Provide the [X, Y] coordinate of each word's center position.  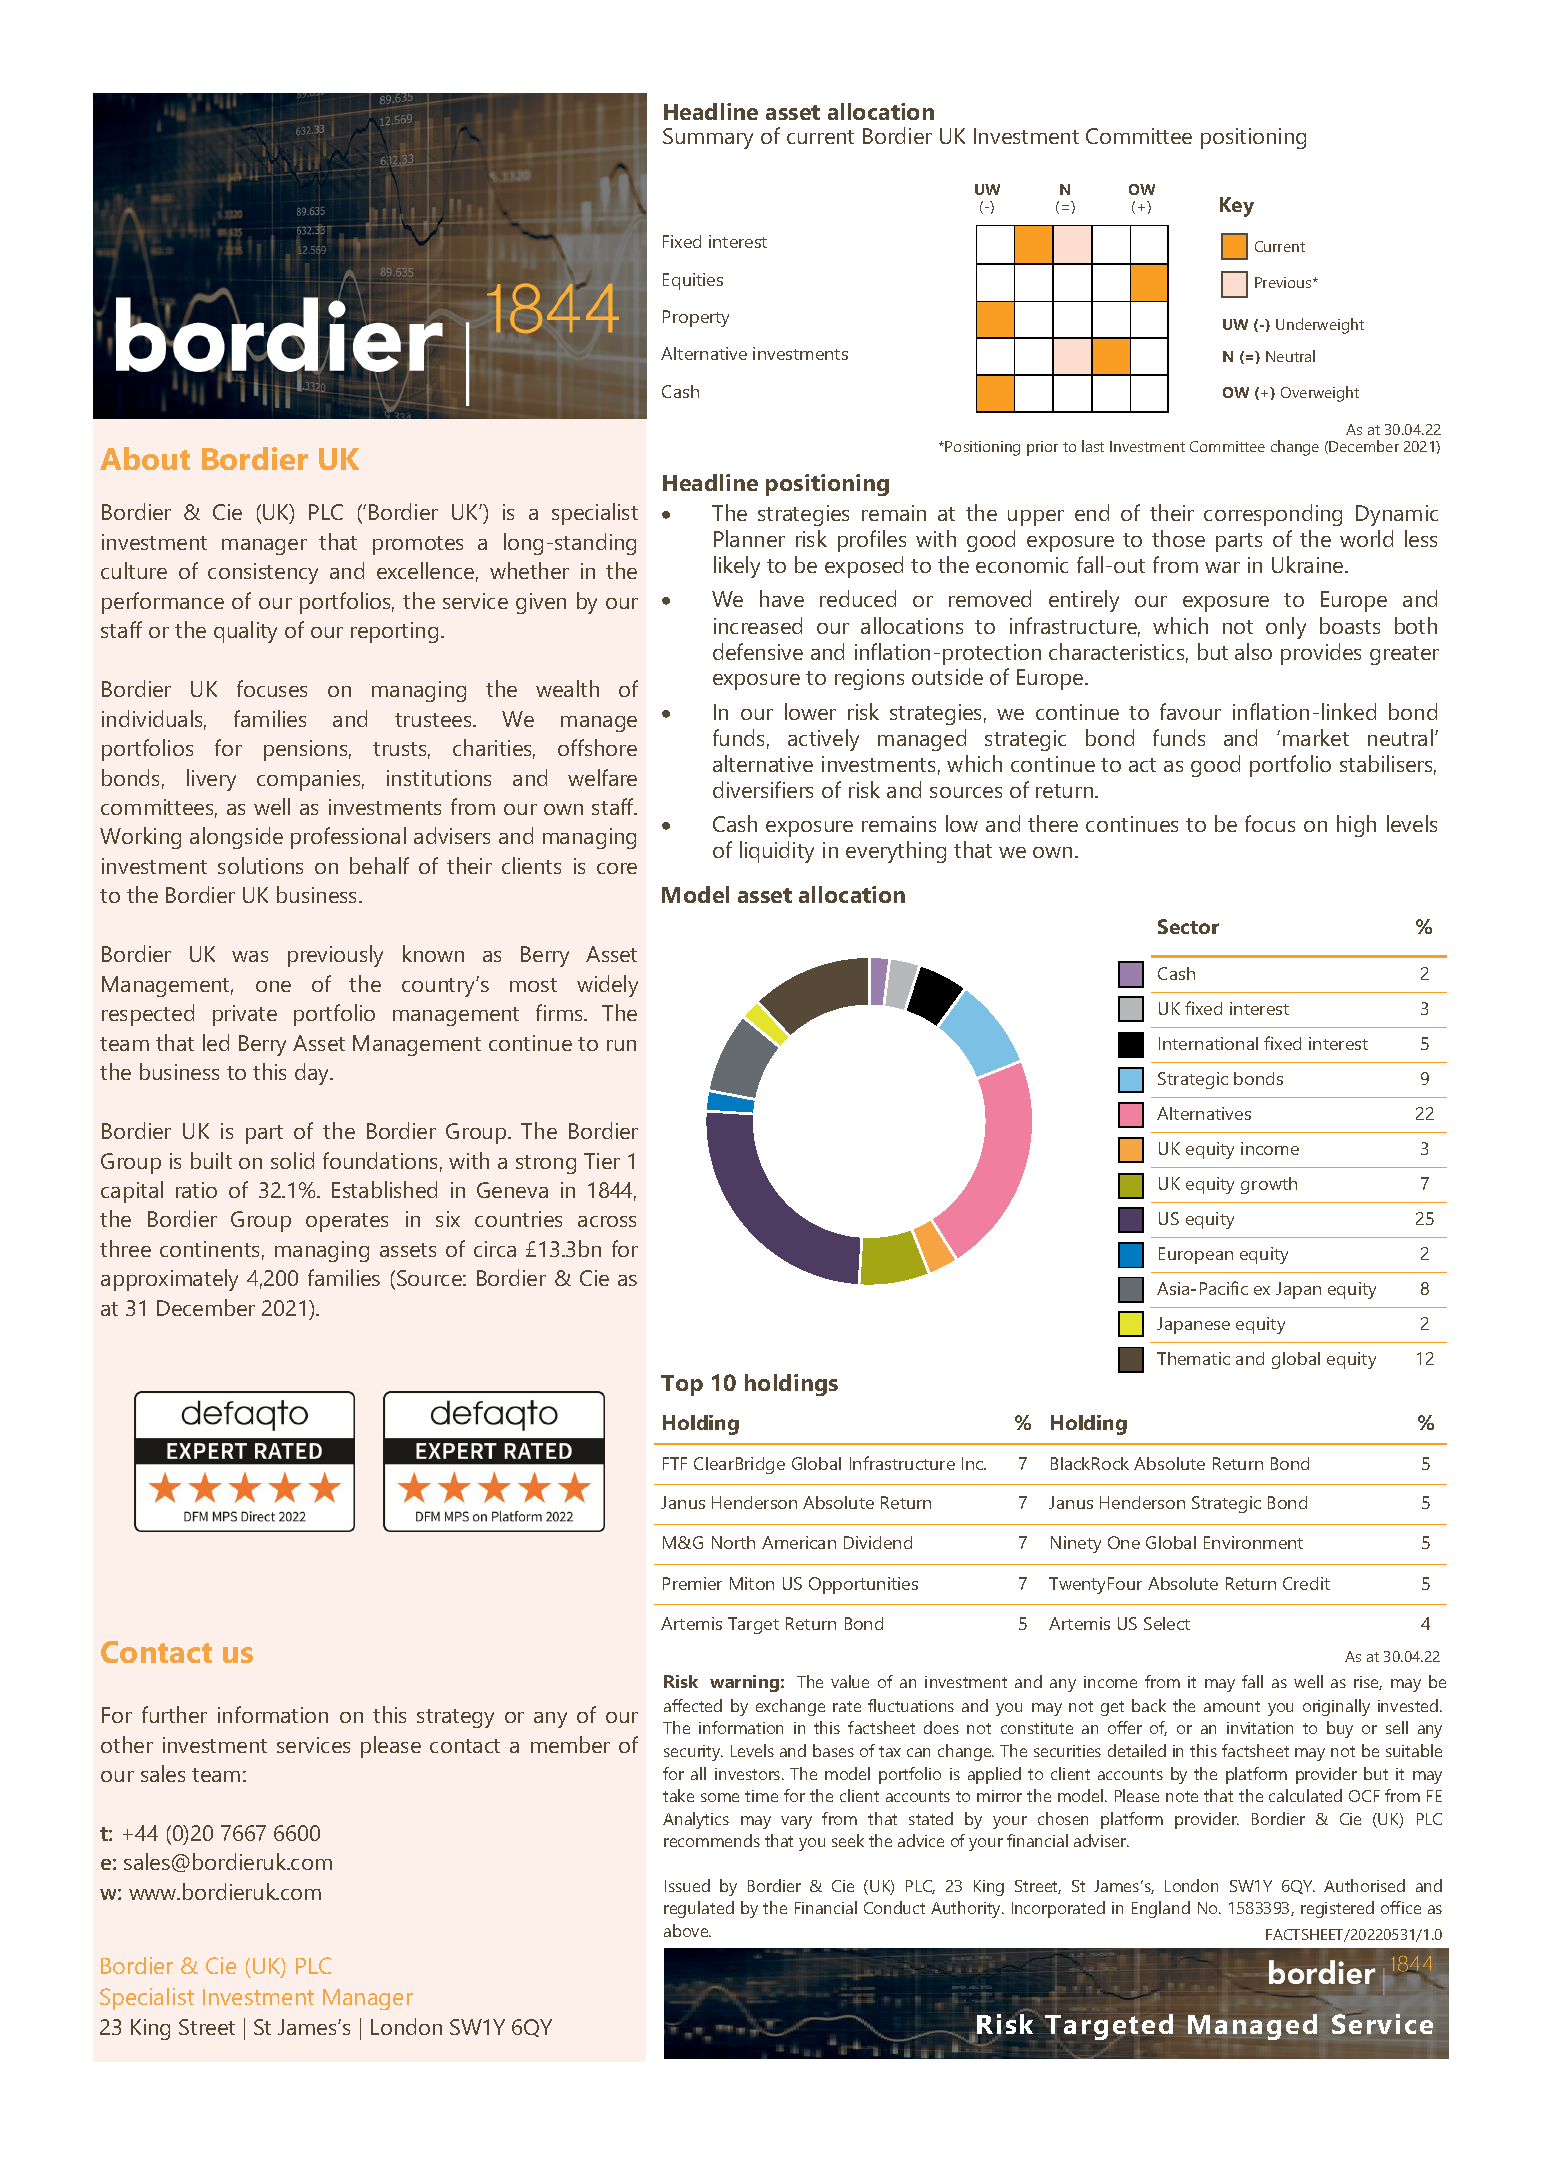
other [127, 1744]
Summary [708, 138]
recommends [712, 1840]
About [145, 458]
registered [1337, 1909]
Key [1237, 207]
